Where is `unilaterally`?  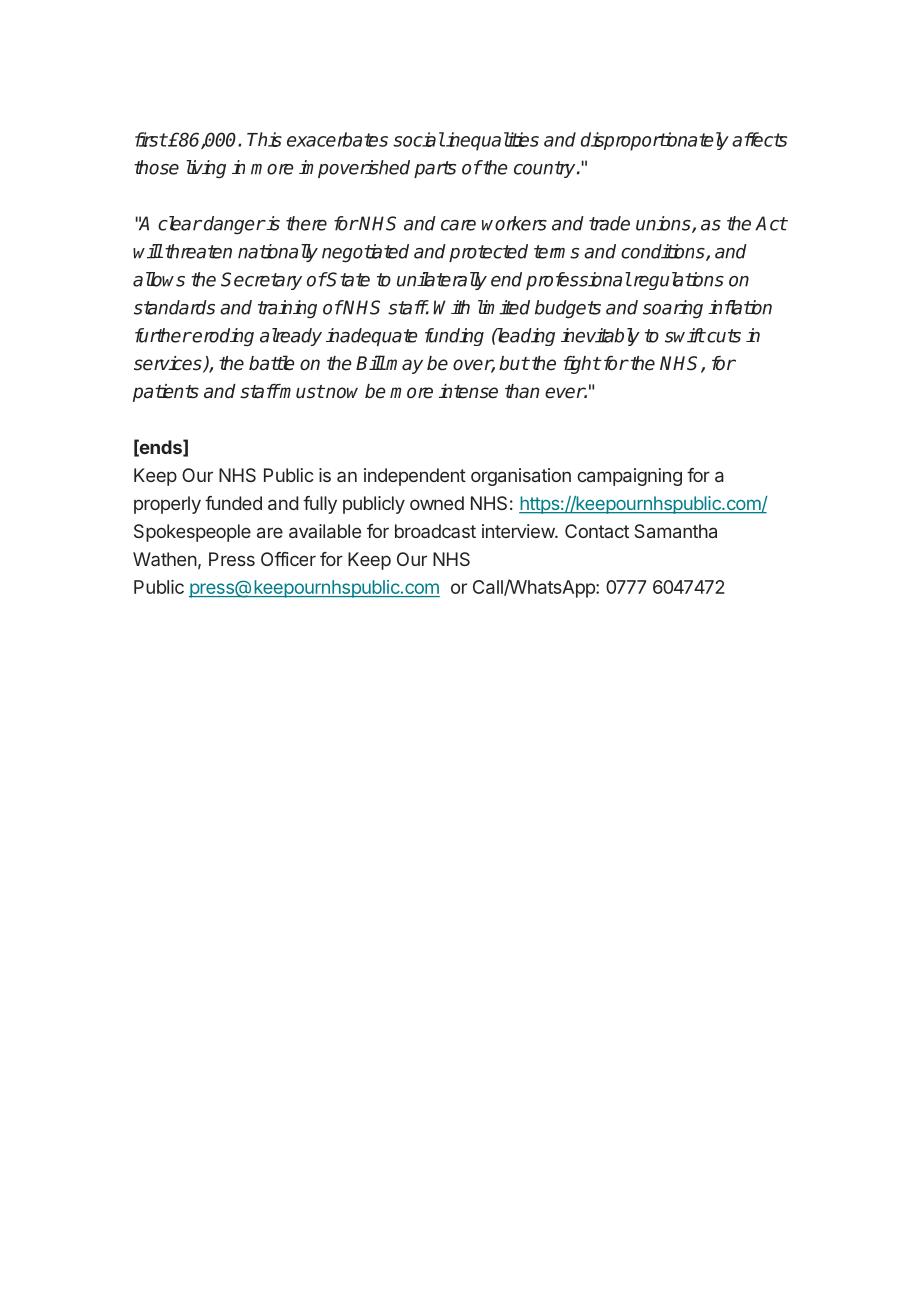
unilaterally is located at coordinates (442, 281).
